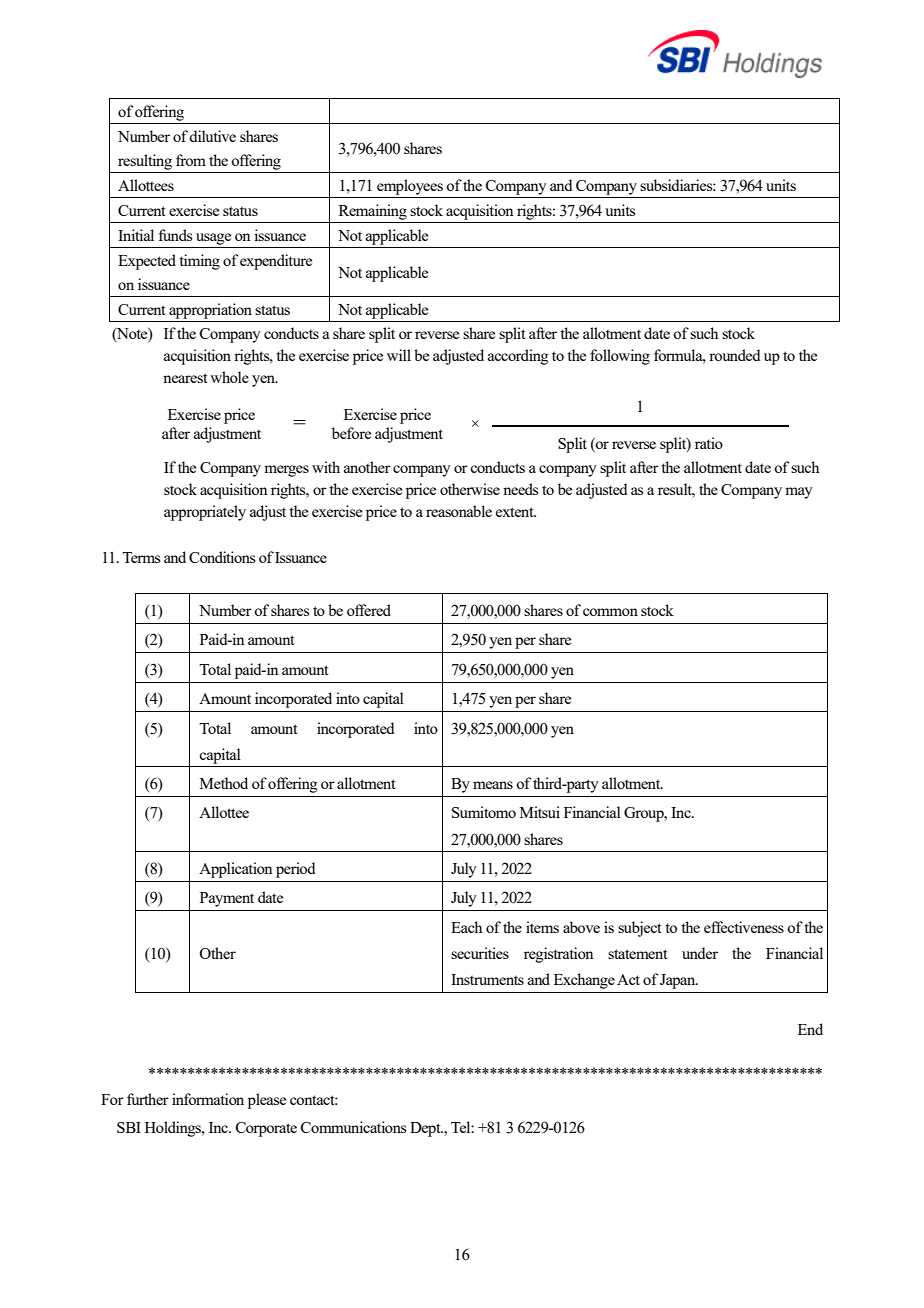 This screenshot has width=924, height=1308. Describe the element at coordinates (222, 557) in the screenshot. I see `Conditions` at that location.
